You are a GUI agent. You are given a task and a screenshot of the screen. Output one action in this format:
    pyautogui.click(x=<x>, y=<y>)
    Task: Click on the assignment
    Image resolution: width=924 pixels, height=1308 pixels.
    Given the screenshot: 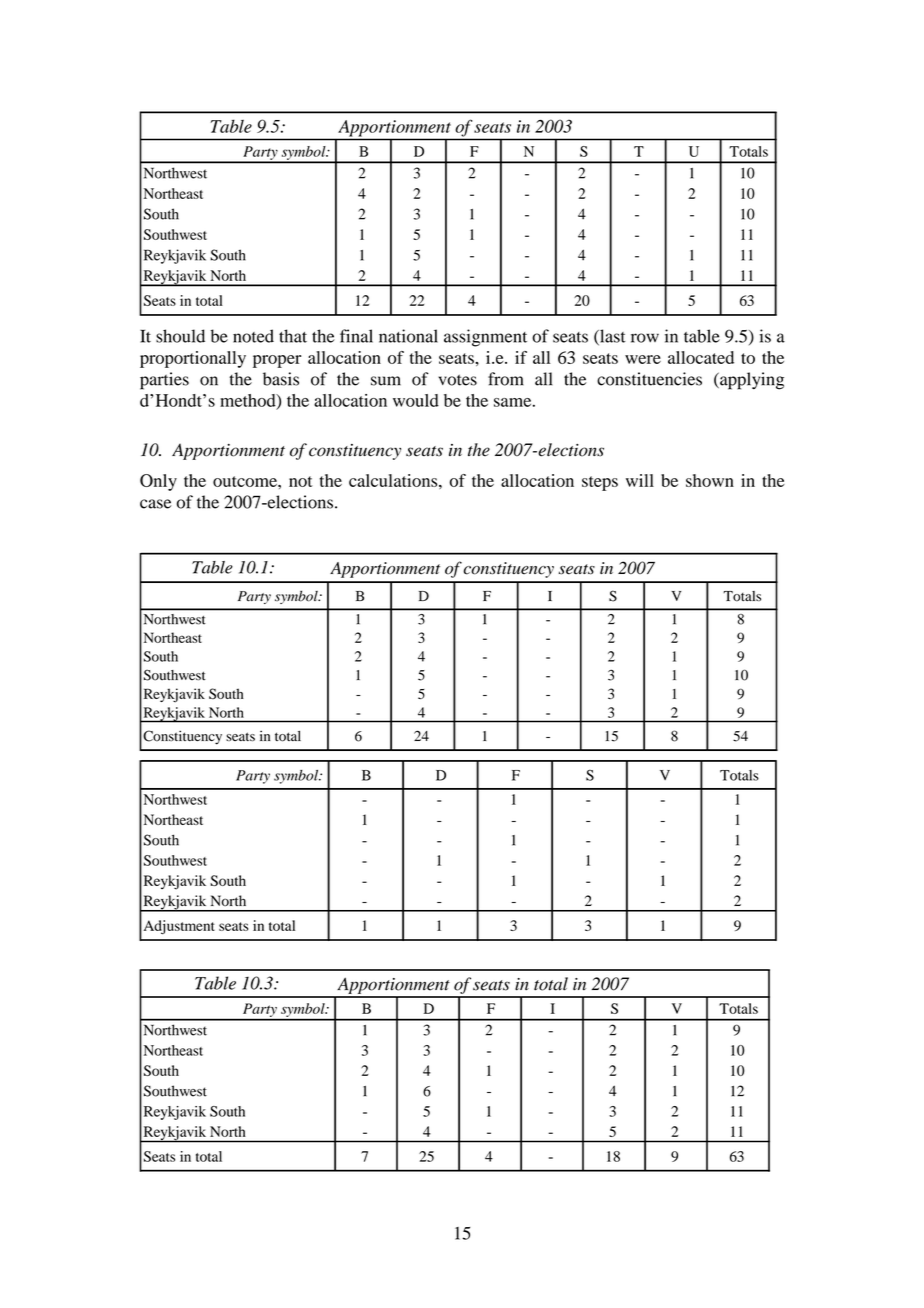 What is the action you would take?
    pyautogui.click(x=485, y=338)
